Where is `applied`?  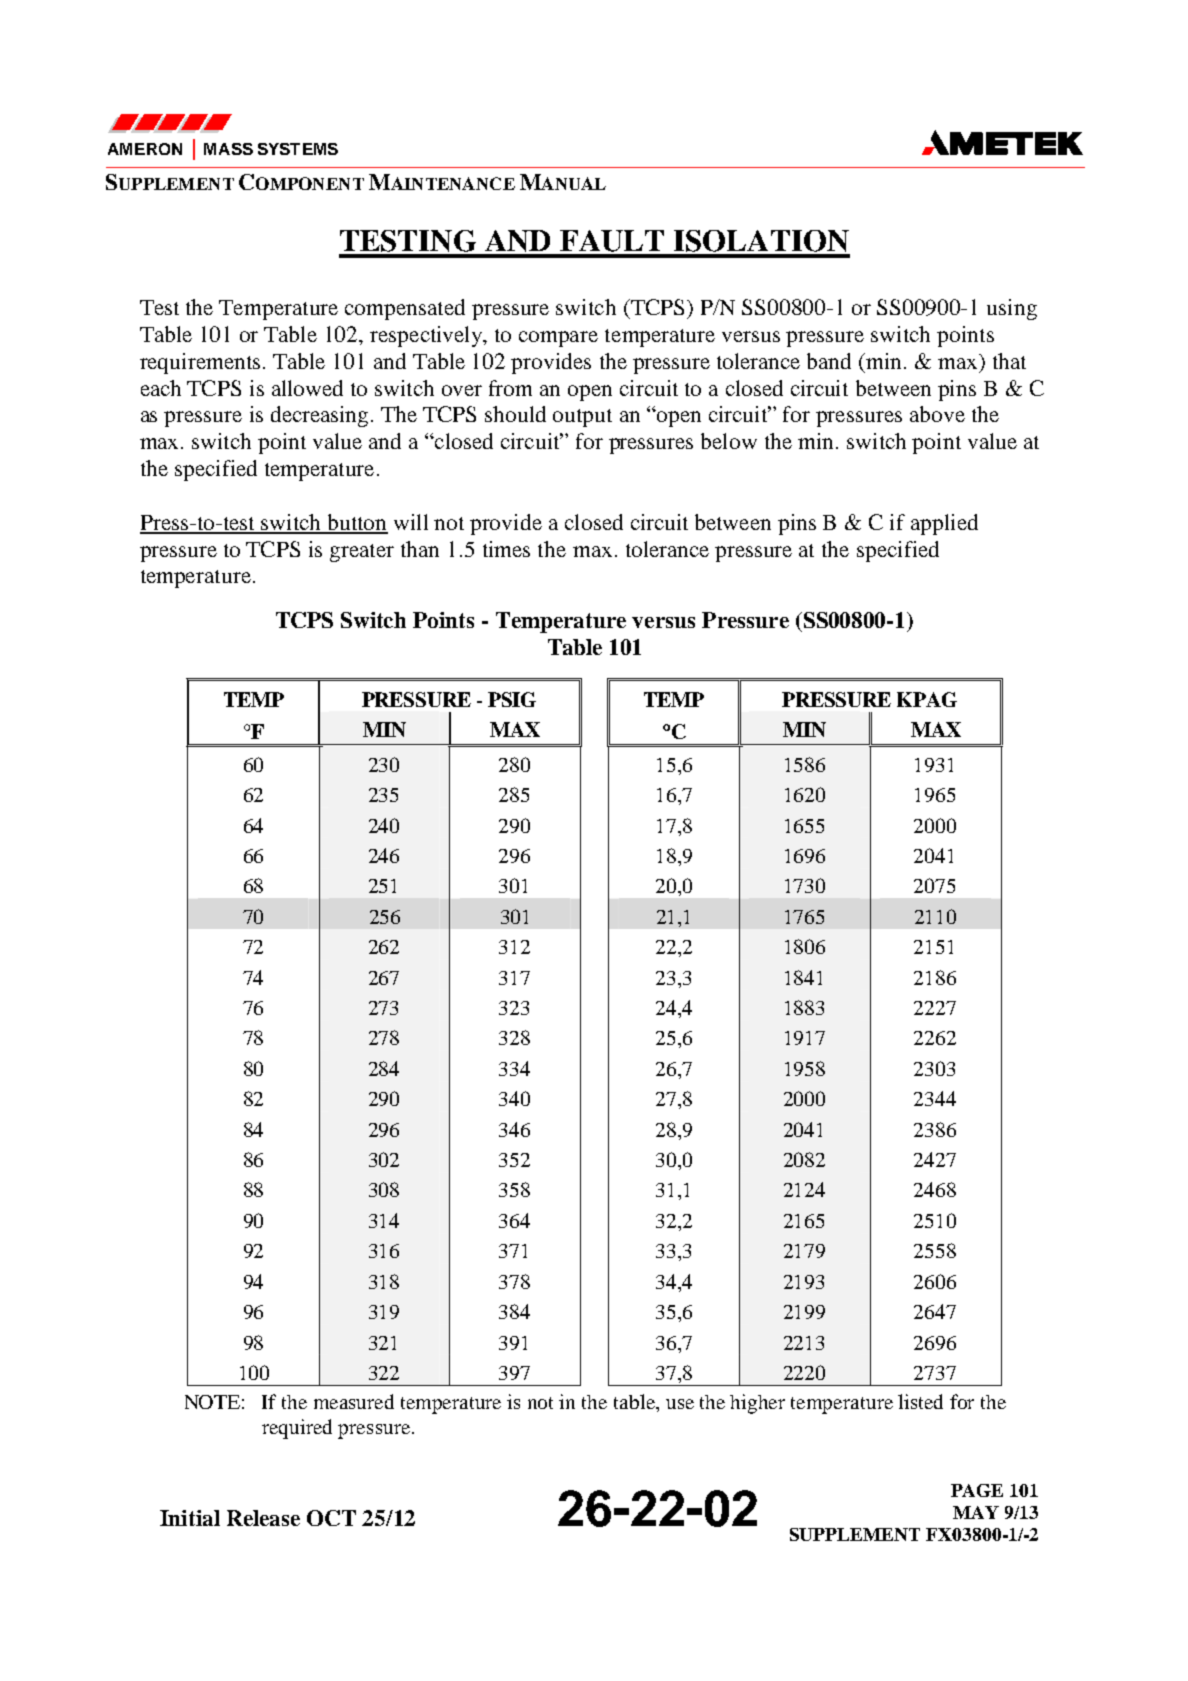 applied is located at coordinates (944, 524).
